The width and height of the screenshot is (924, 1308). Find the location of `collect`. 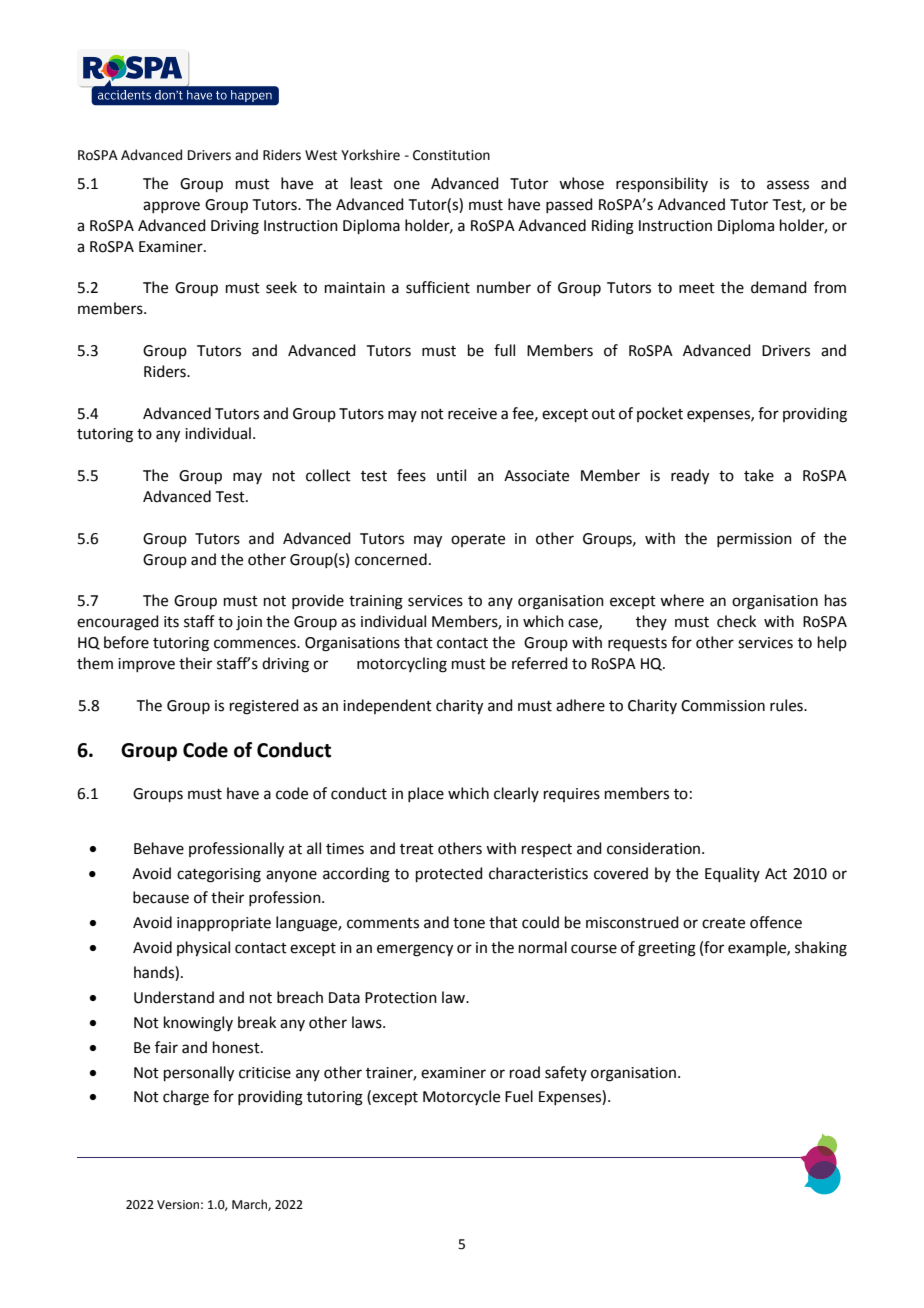

collect is located at coordinates (328, 475).
